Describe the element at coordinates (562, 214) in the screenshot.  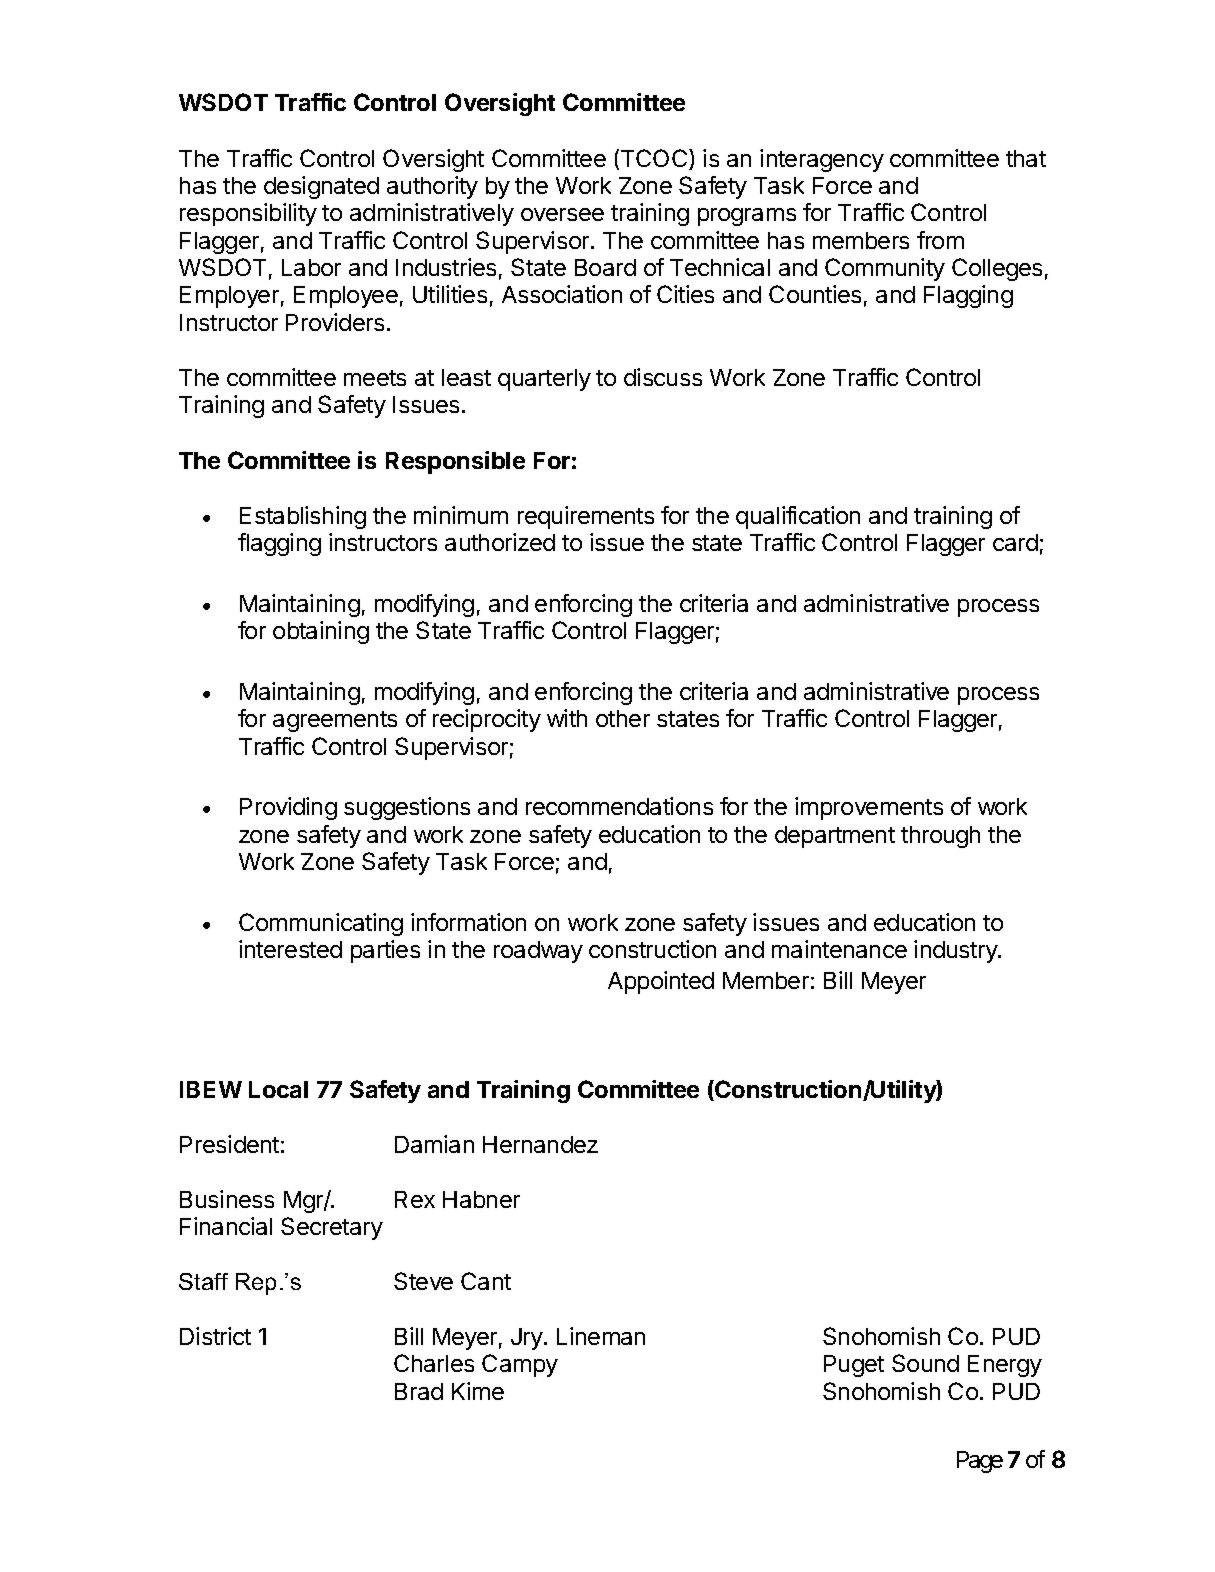
I see `oversee` at that location.
